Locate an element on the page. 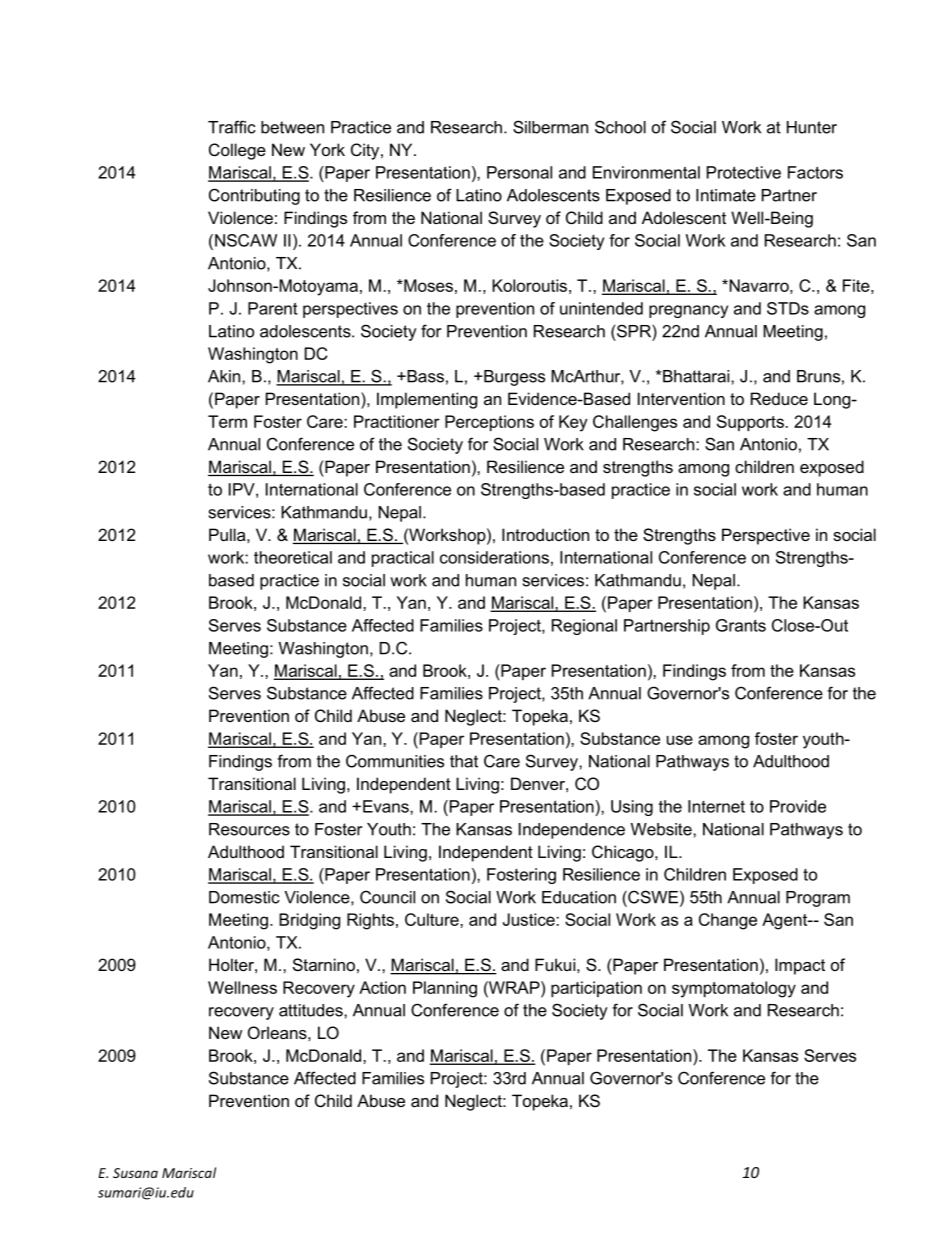 The width and height of the document is (952, 1233). Akin is located at coordinates (225, 376).
